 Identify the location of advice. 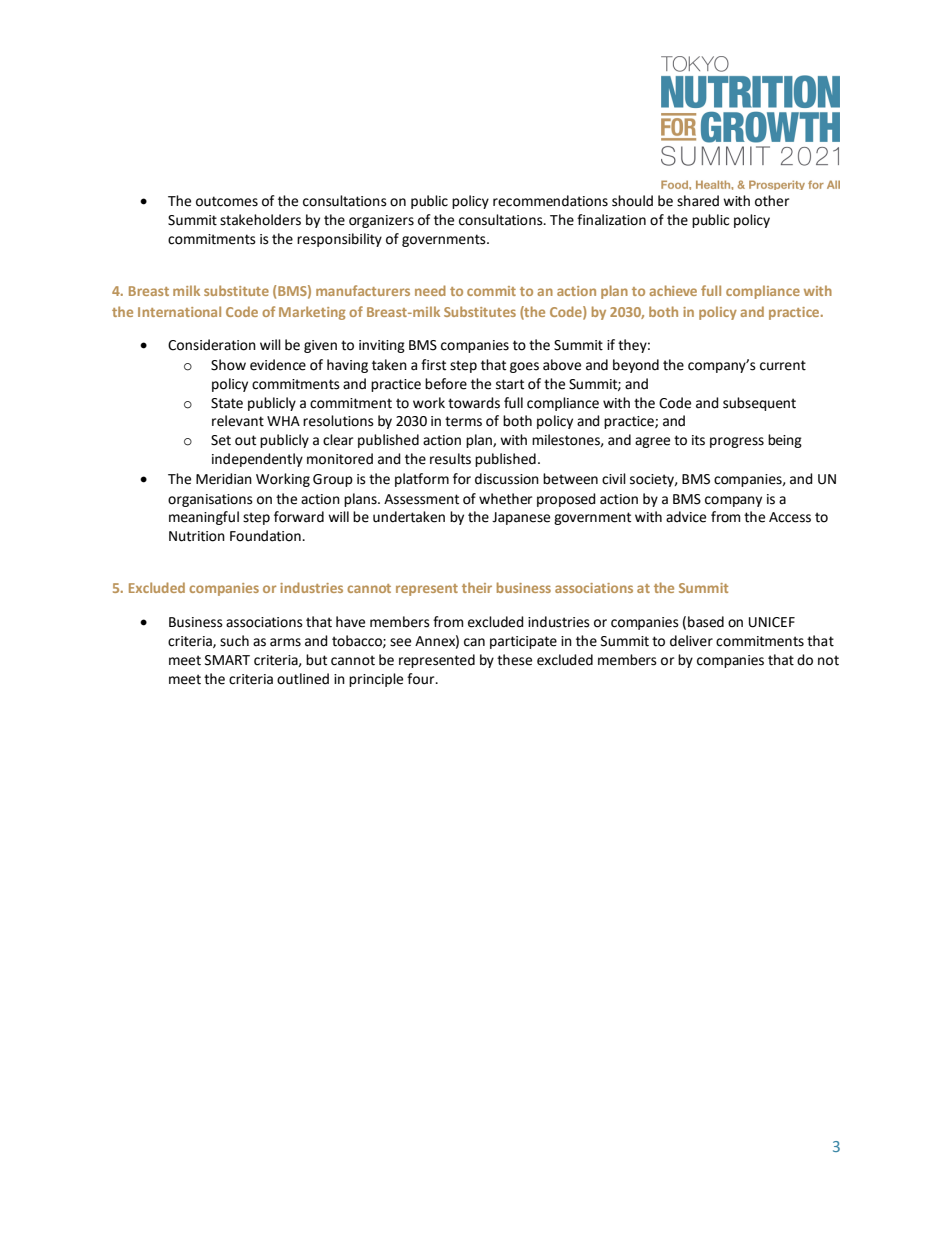
(686, 517).
